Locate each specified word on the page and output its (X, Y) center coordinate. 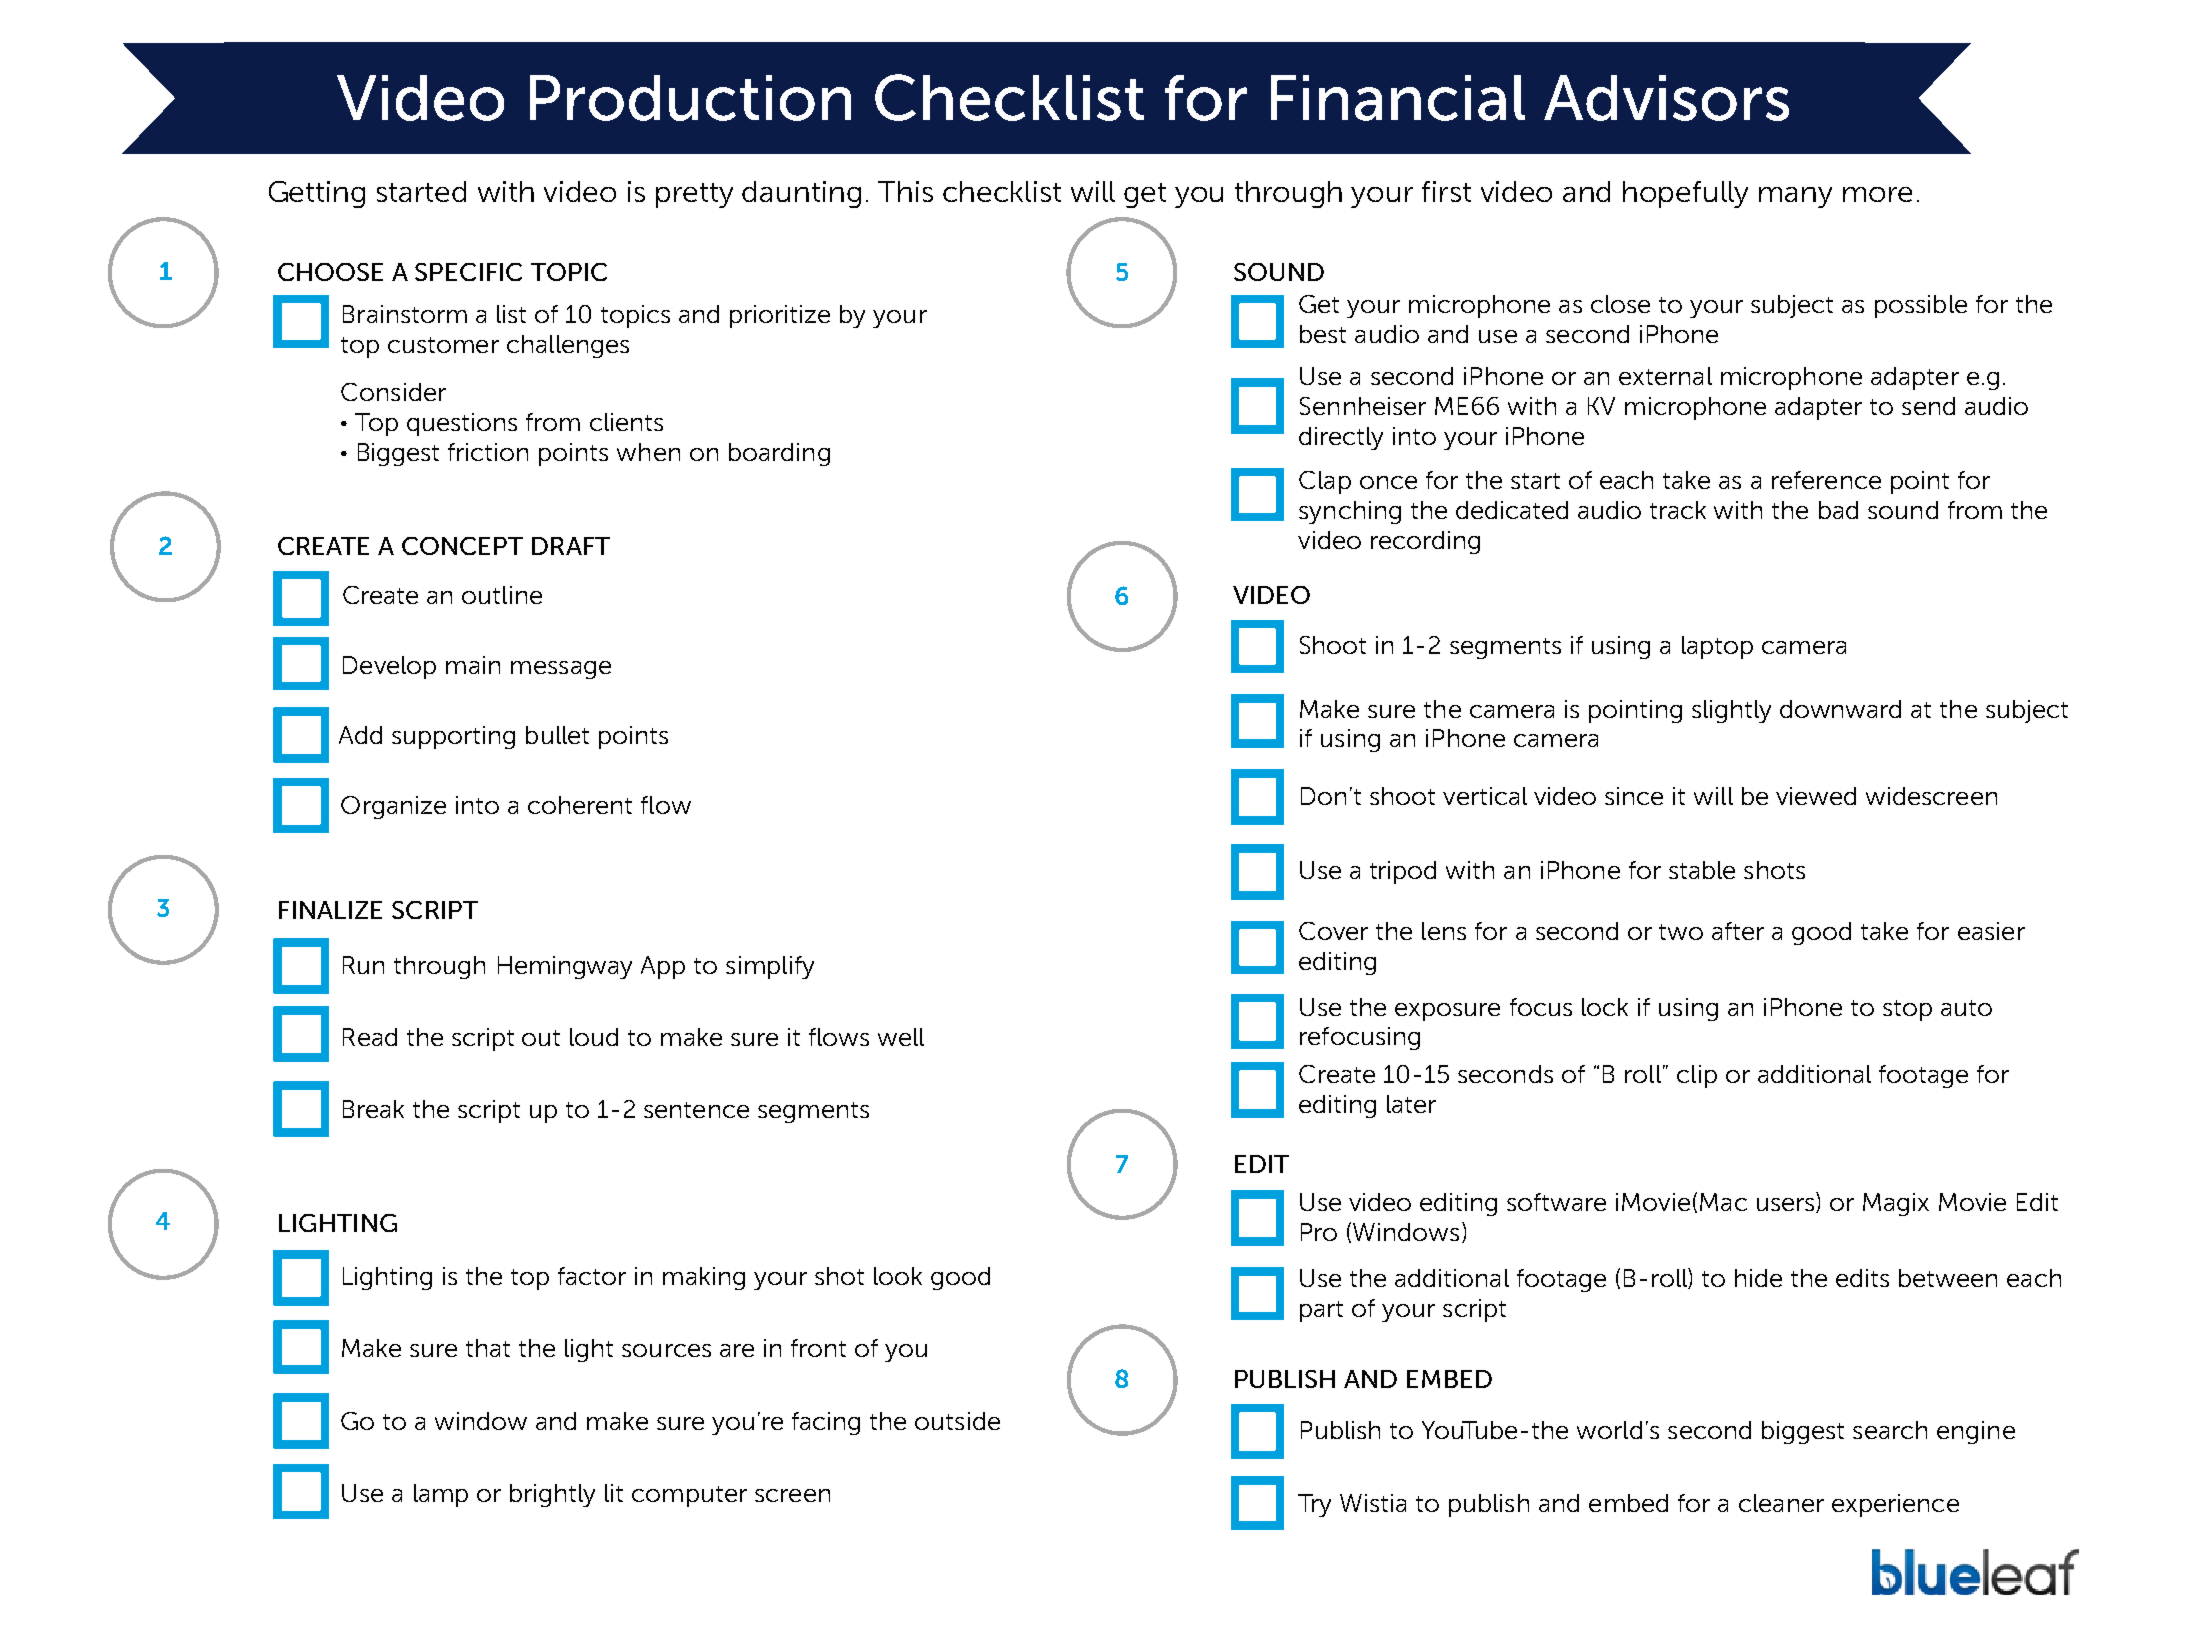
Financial (1398, 98)
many (1795, 197)
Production (690, 98)
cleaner (1781, 1503)
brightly (552, 1495)
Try (1314, 1505)
